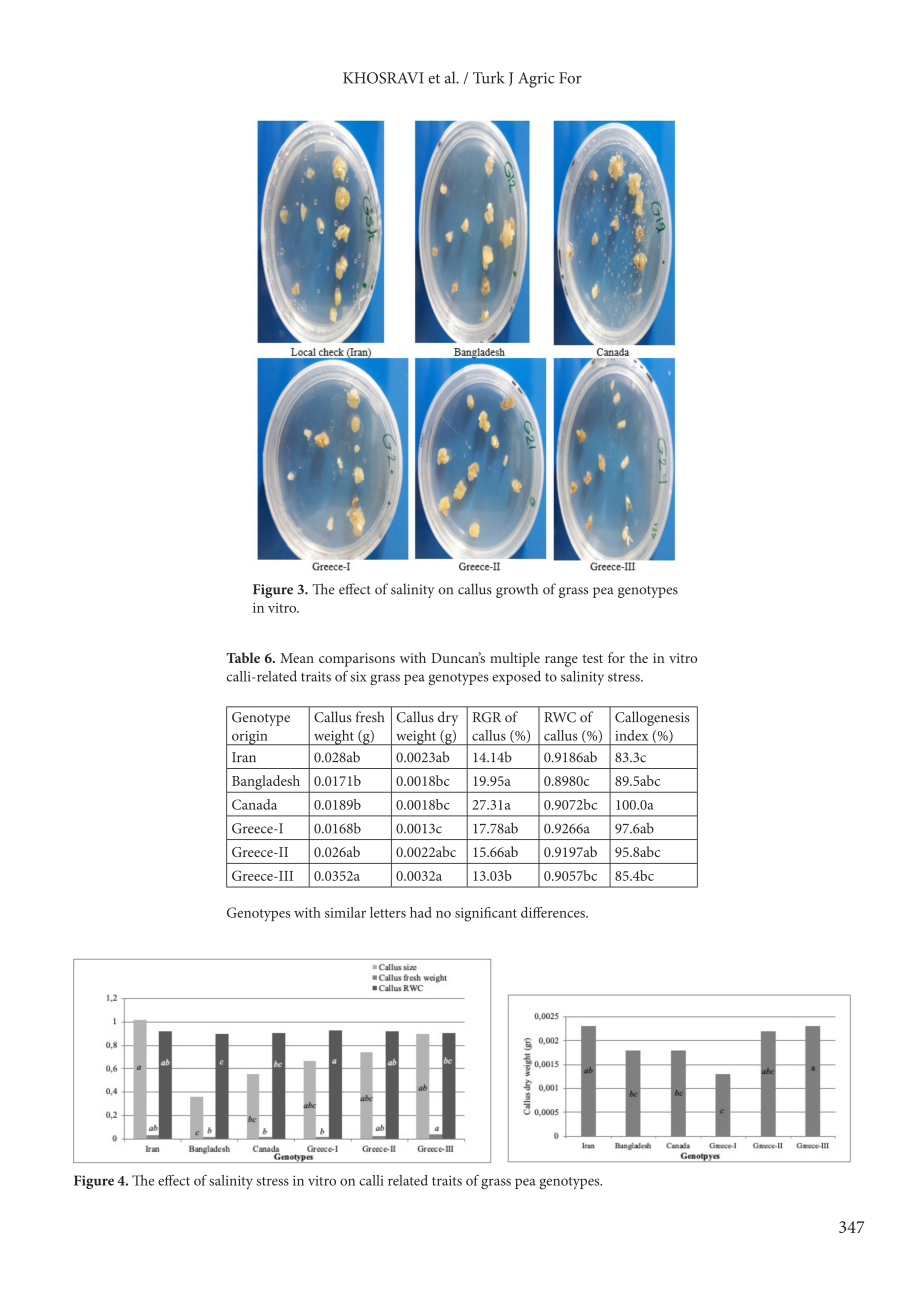 Image resolution: width=924 pixels, height=1304 pixels. What do you see at coordinates (554, 912) in the screenshot?
I see `differences` at bounding box center [554, 912].
